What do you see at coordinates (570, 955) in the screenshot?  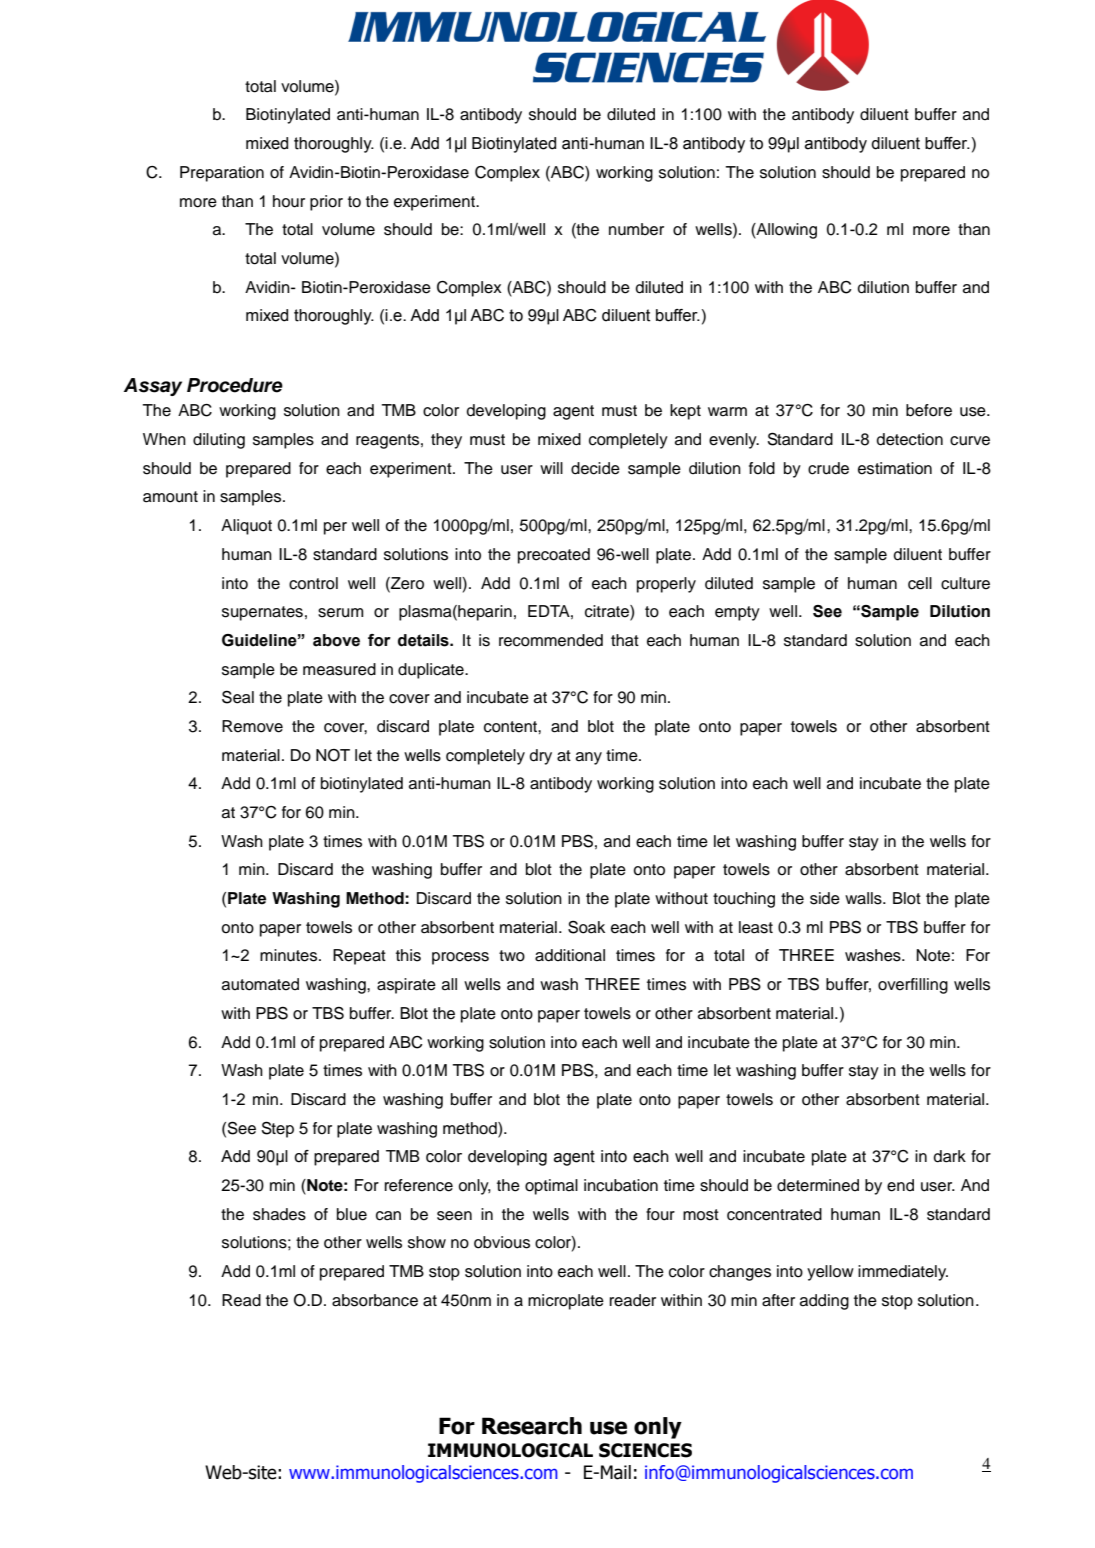 I see `additional` at bounding box center [570, 955].
